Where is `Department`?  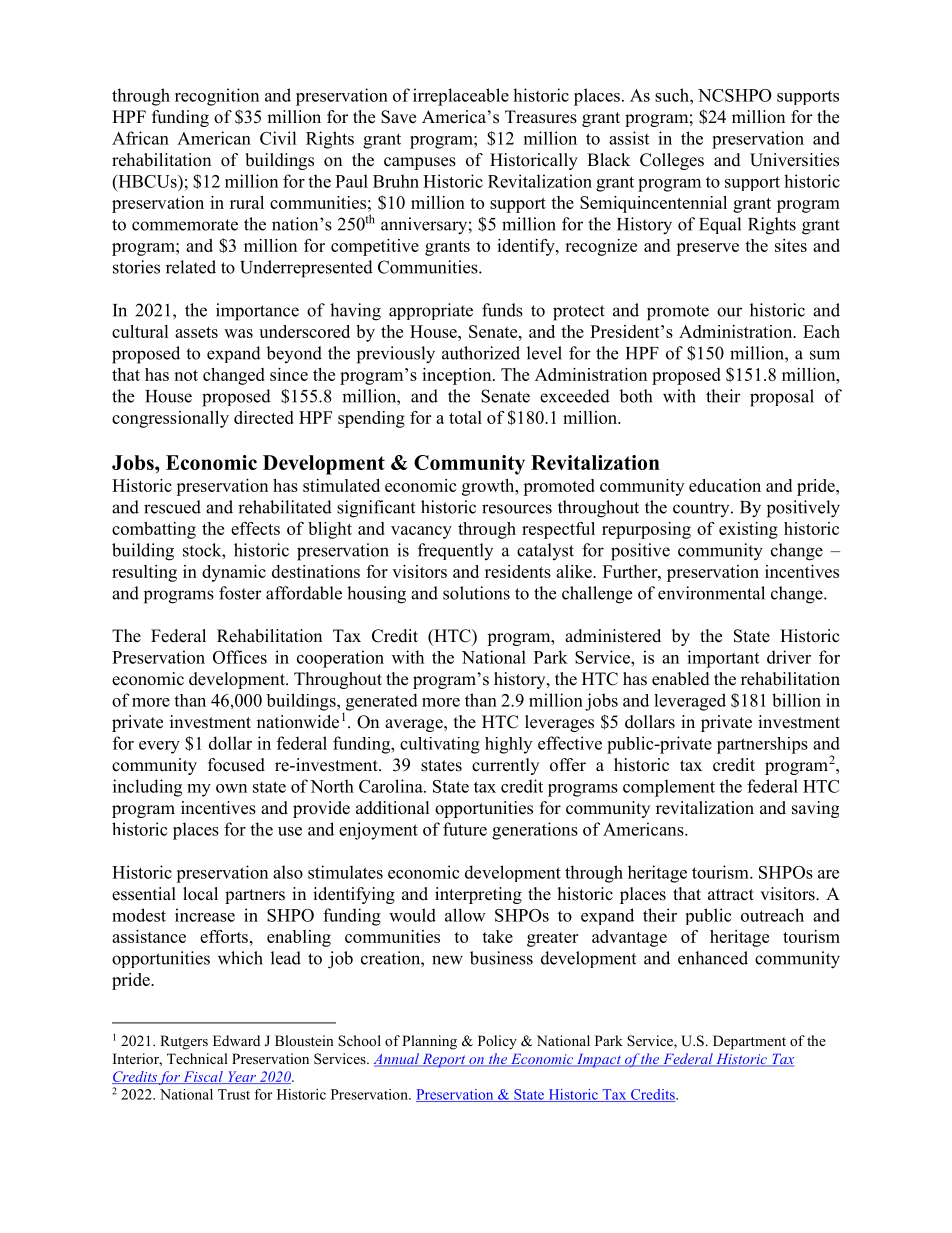
Department is located at coordinates (749, 1042).
